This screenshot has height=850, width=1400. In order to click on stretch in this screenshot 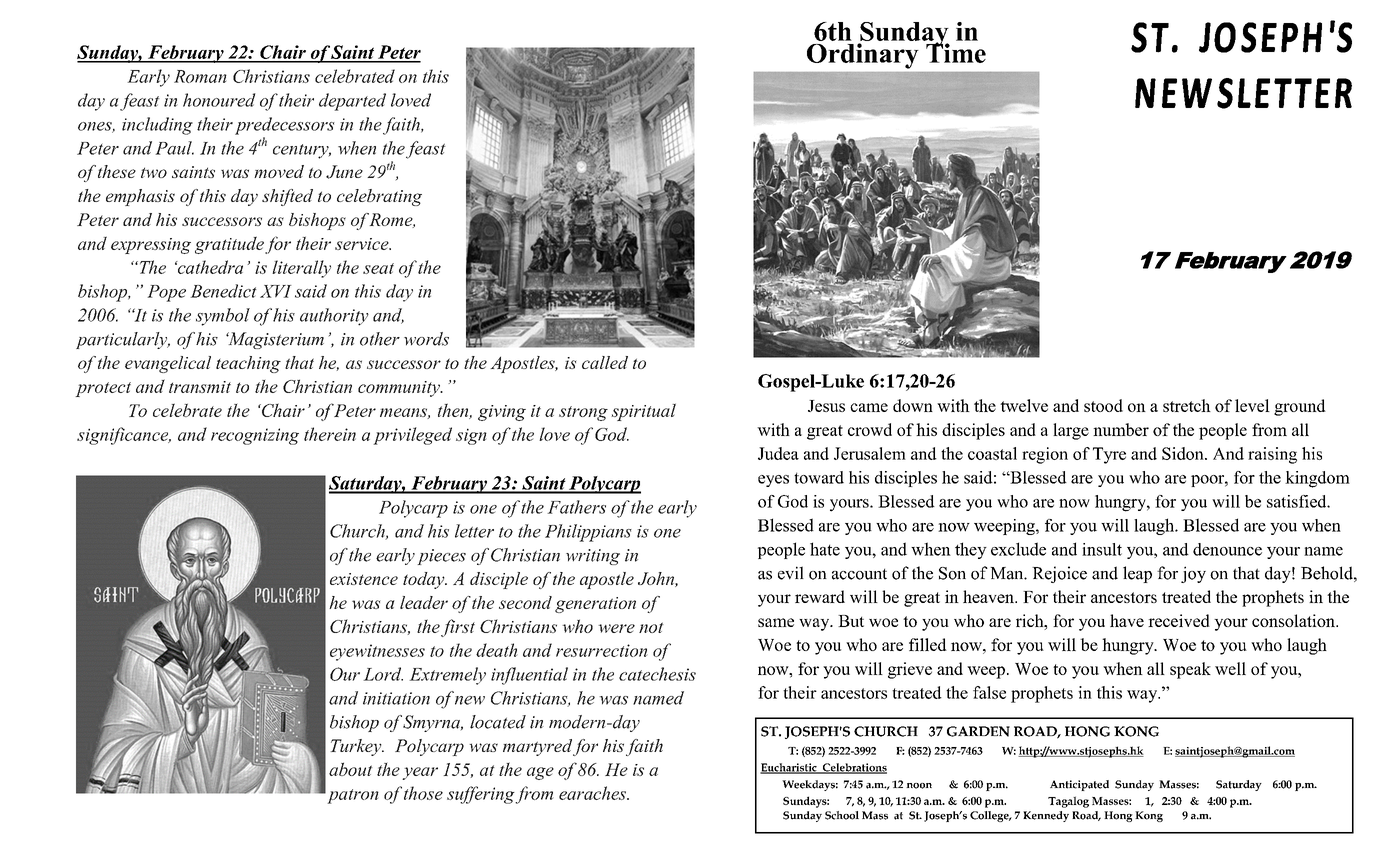, I will do `click(1187, 405)`.
